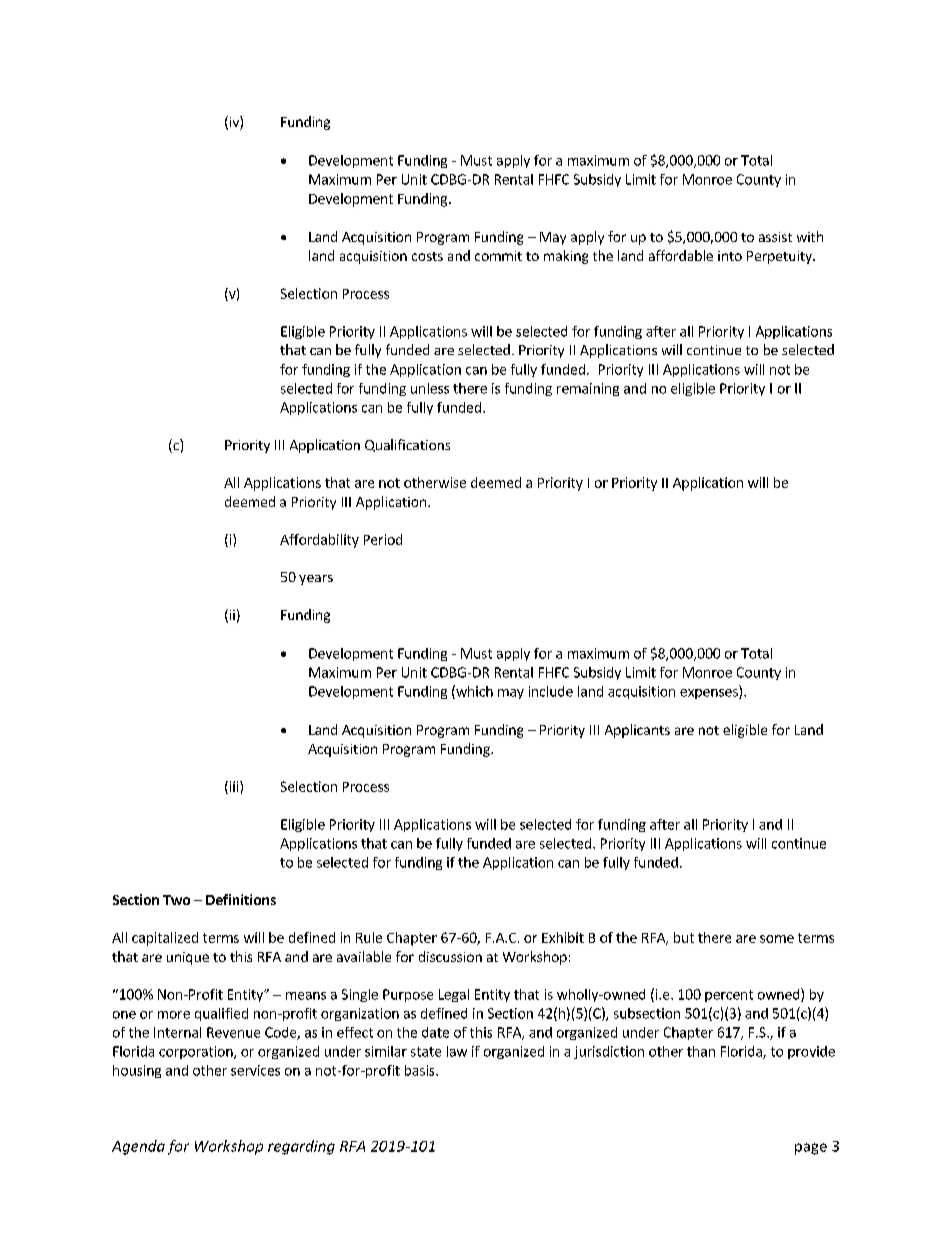  What do you see at coordinates (710, 694) in the screenshot?
I see `expenses` at bounding box center [710, 694].
